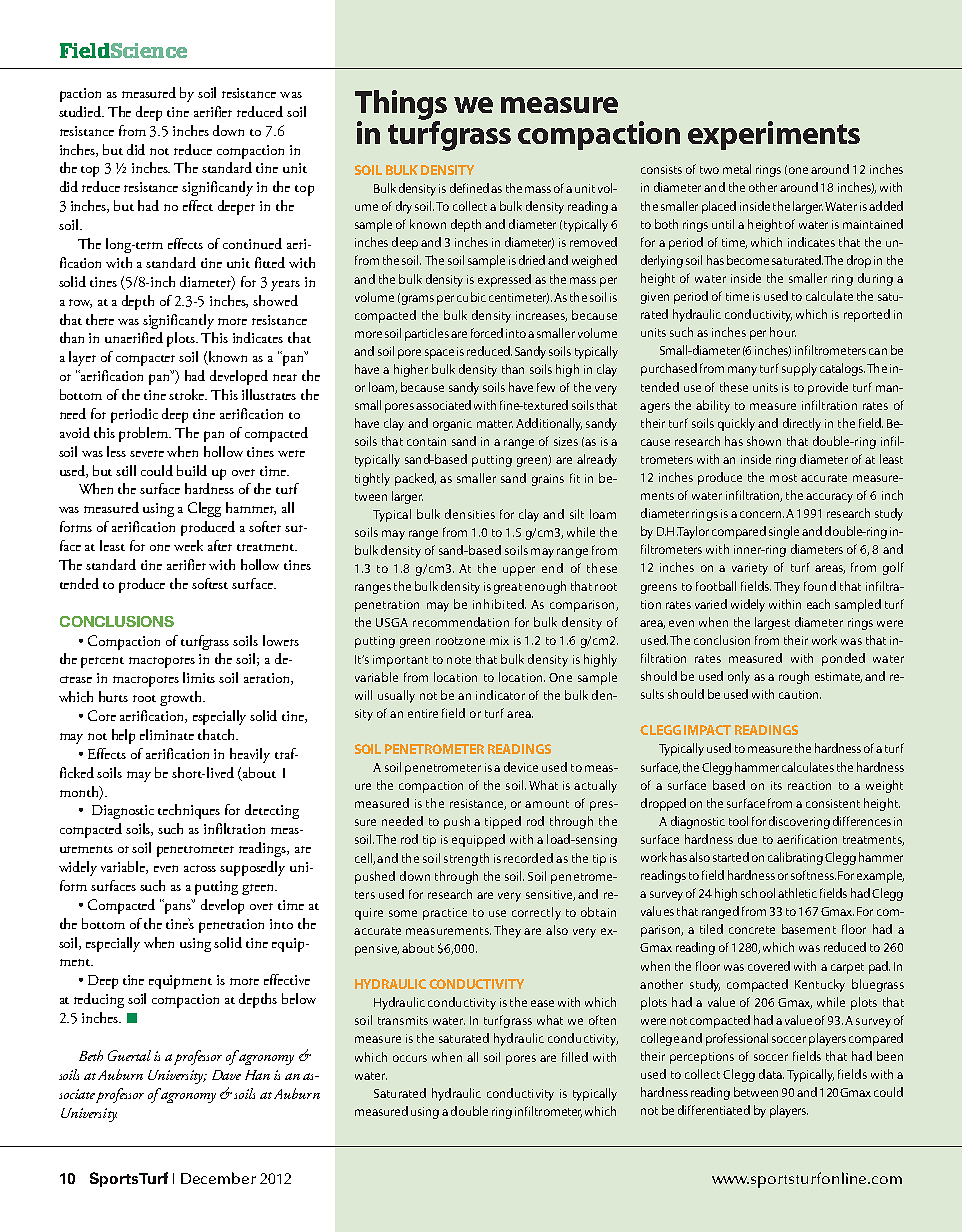  Describe the element at coordinates (401, 106) in the screenshot. I see `Things` at that location.
